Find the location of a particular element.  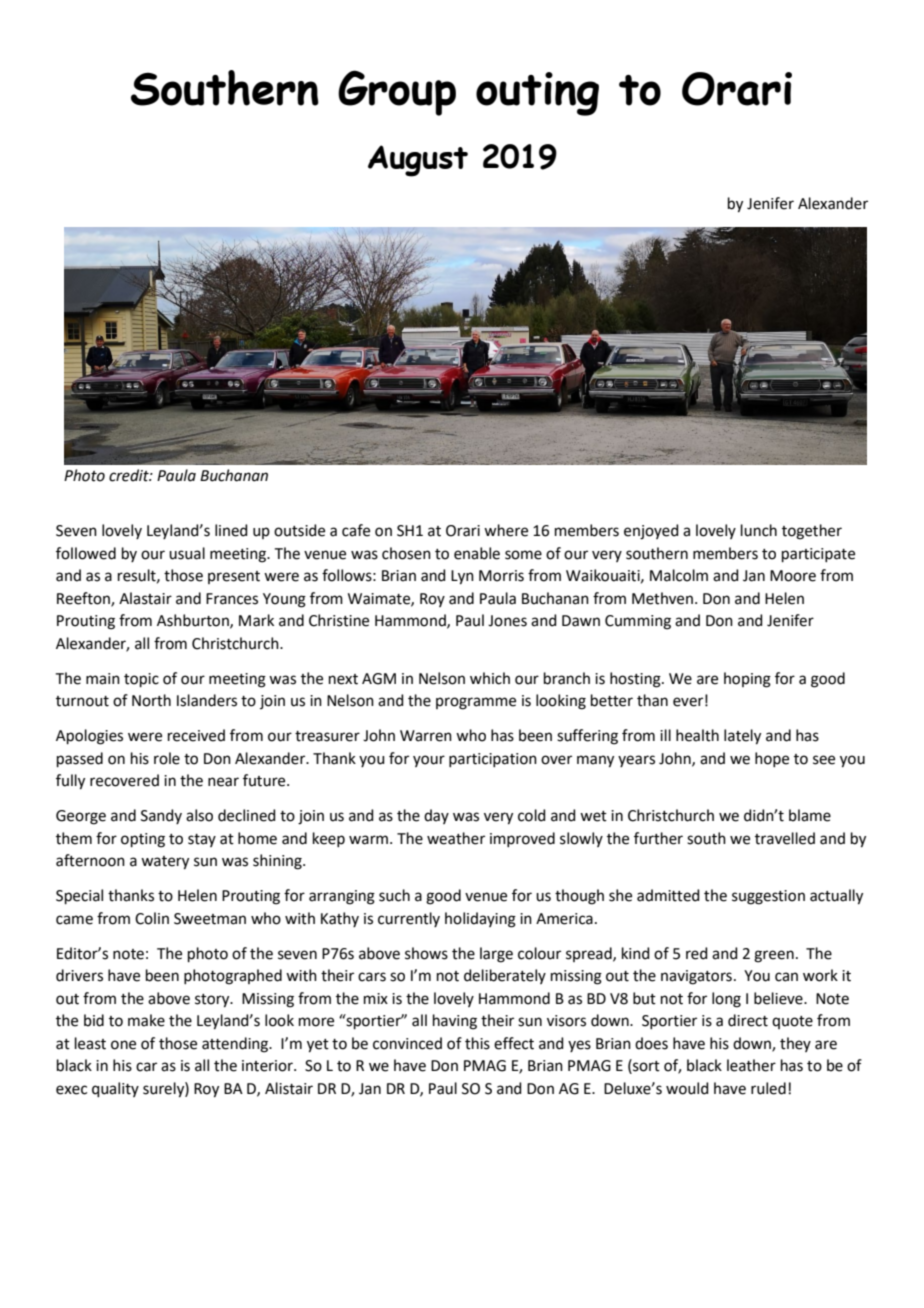

lunch is located at coordinates (759, 530).
